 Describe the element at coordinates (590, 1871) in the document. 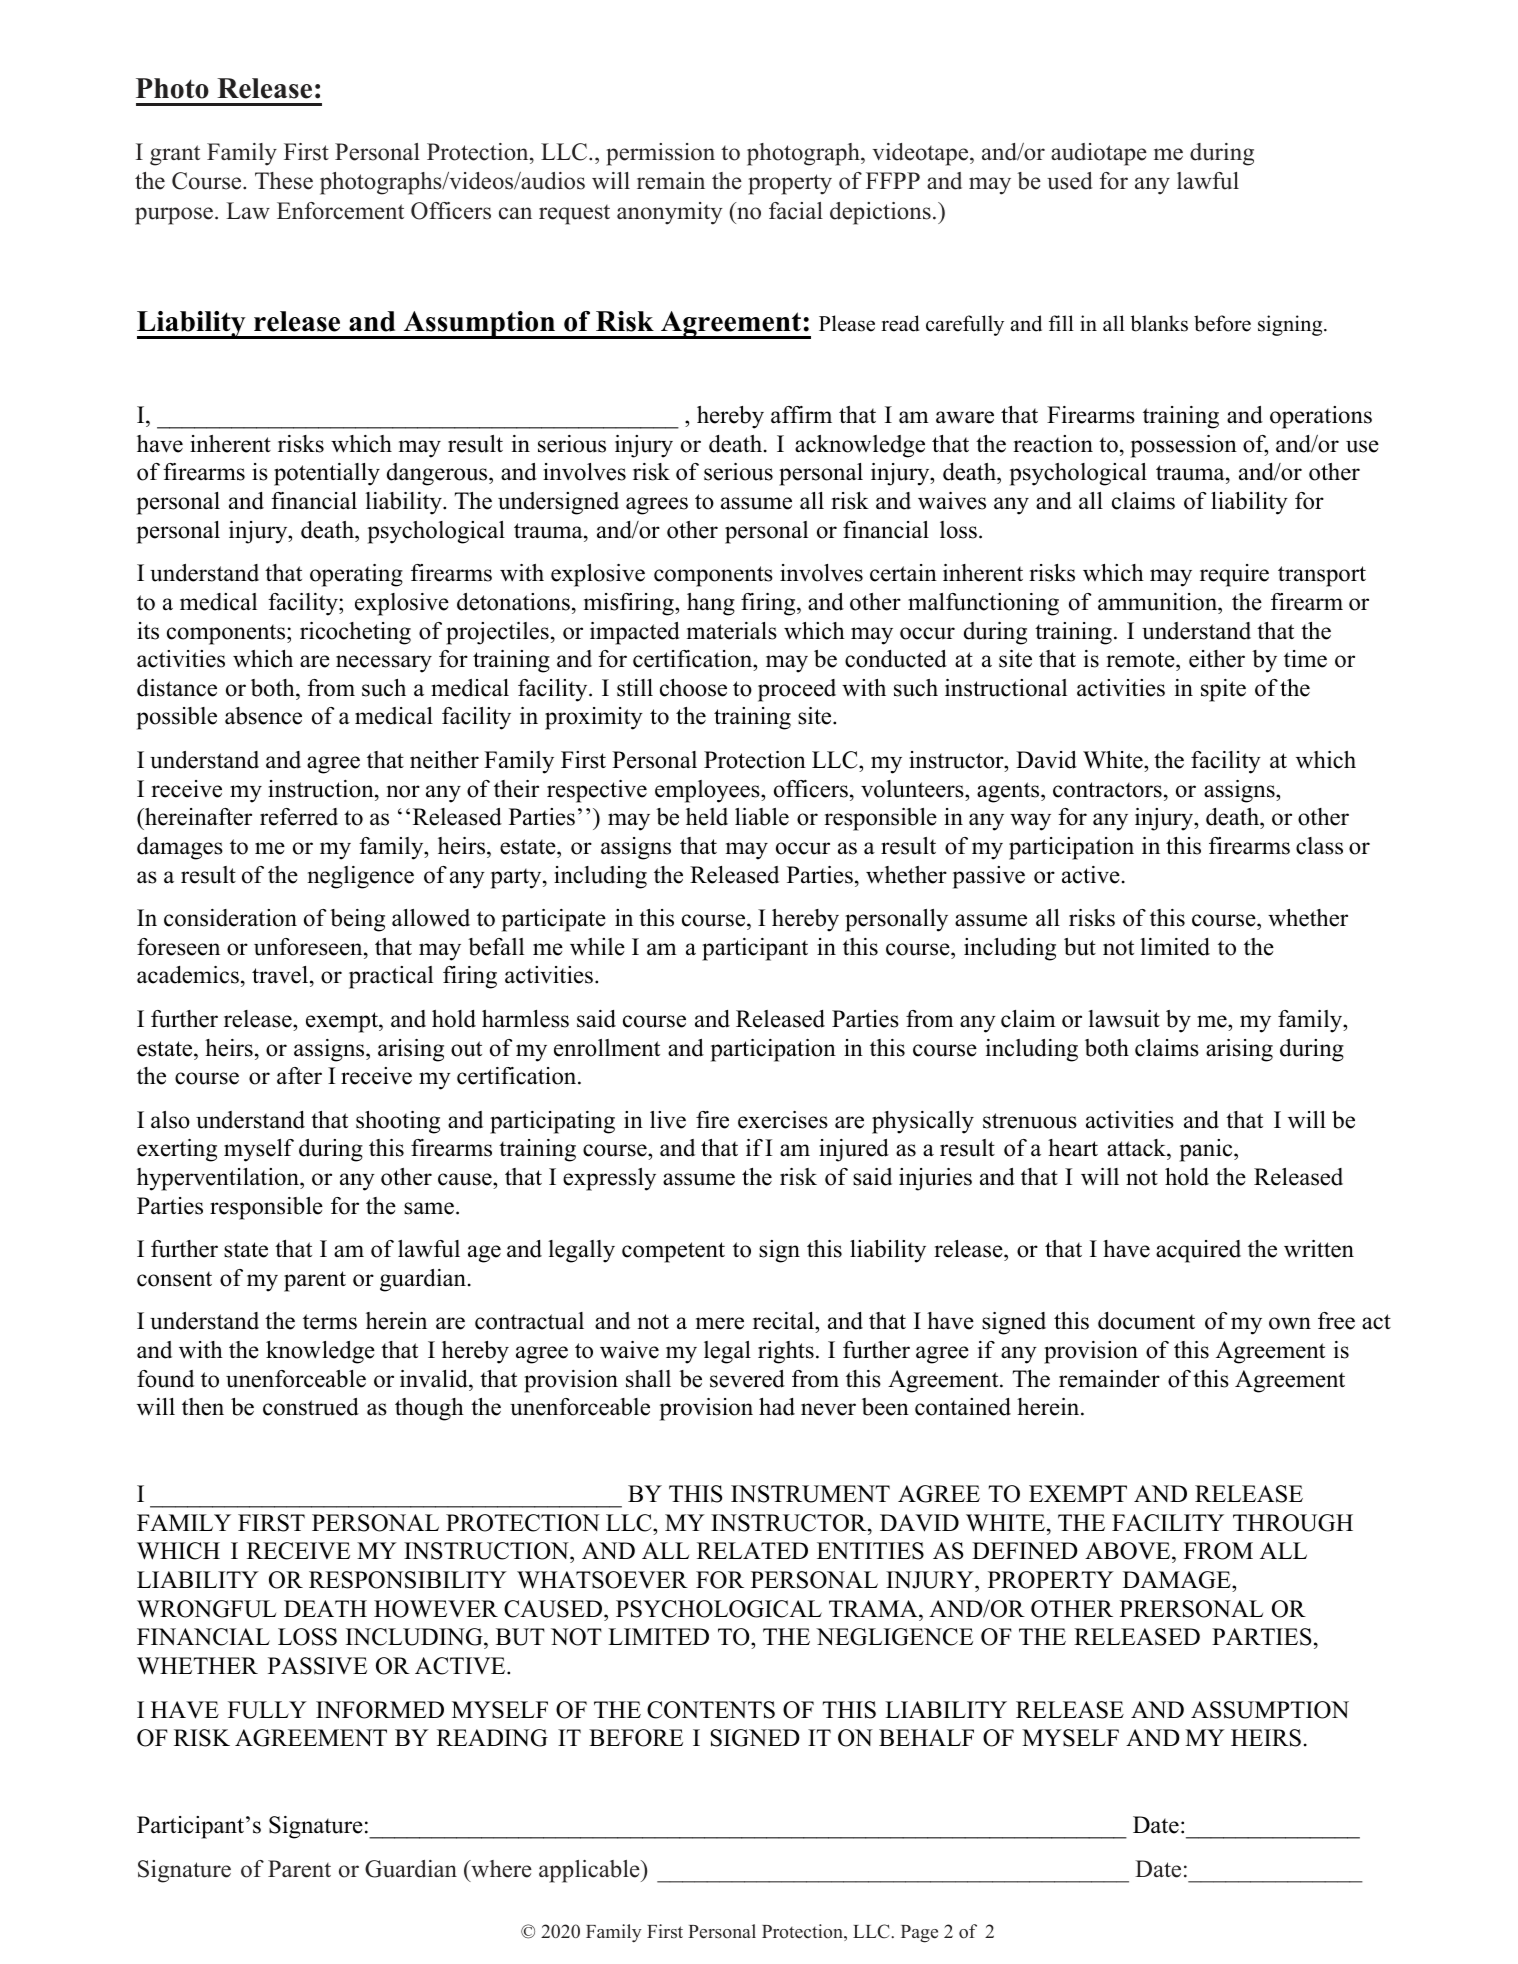

I see `applicable` at that location.
